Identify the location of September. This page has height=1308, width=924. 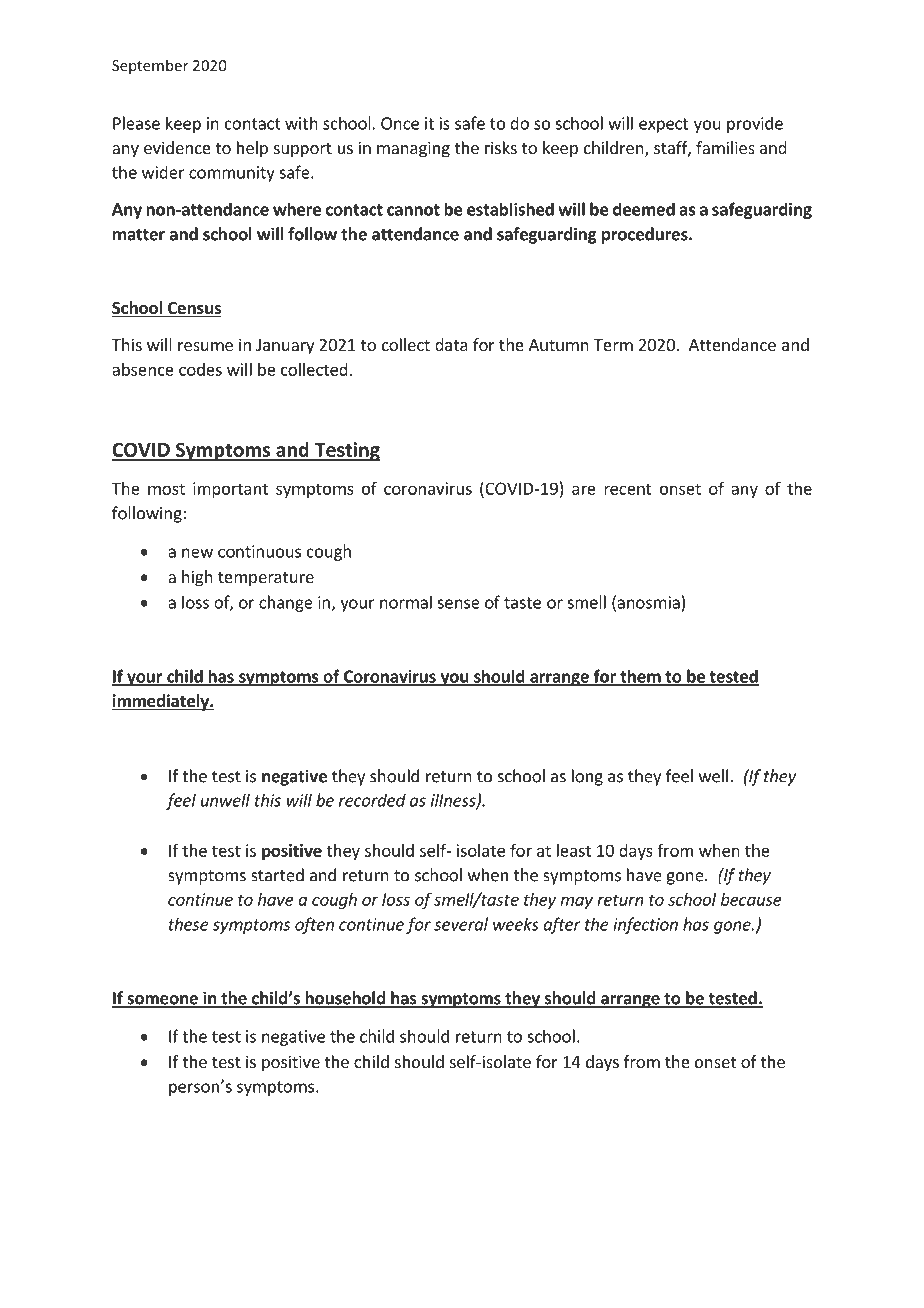
(150, 66).
